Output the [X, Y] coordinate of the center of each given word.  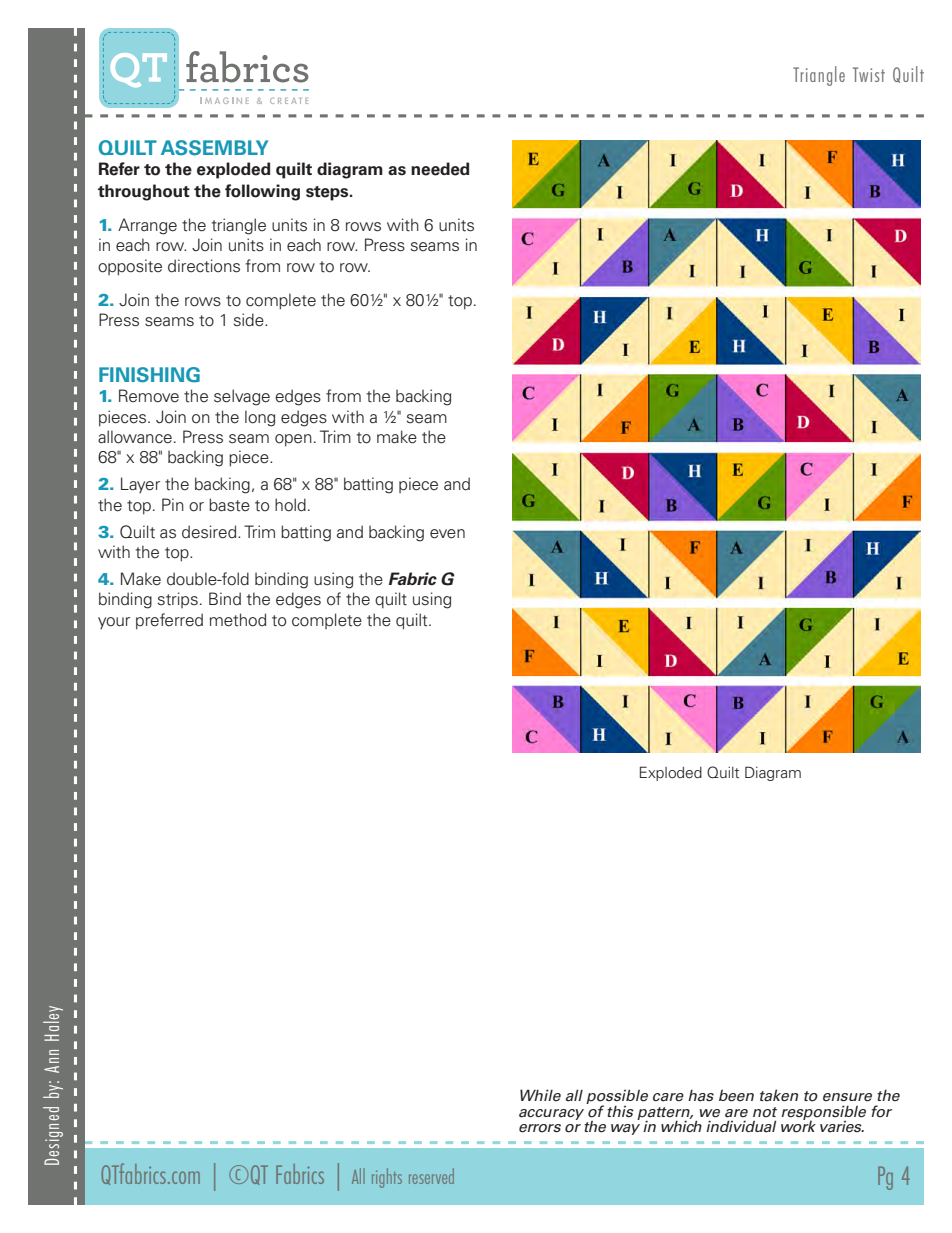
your [114, 623]
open [293, 440]
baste [229, 505]
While [540, 1095]
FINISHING [149, 375]
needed [440, 169]
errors [540, 1128]
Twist [869, 74]
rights [387, 1178]
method [238, 620]
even [447, 534]
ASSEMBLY [214, 148]
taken [779, 1095]
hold [290, 505]
